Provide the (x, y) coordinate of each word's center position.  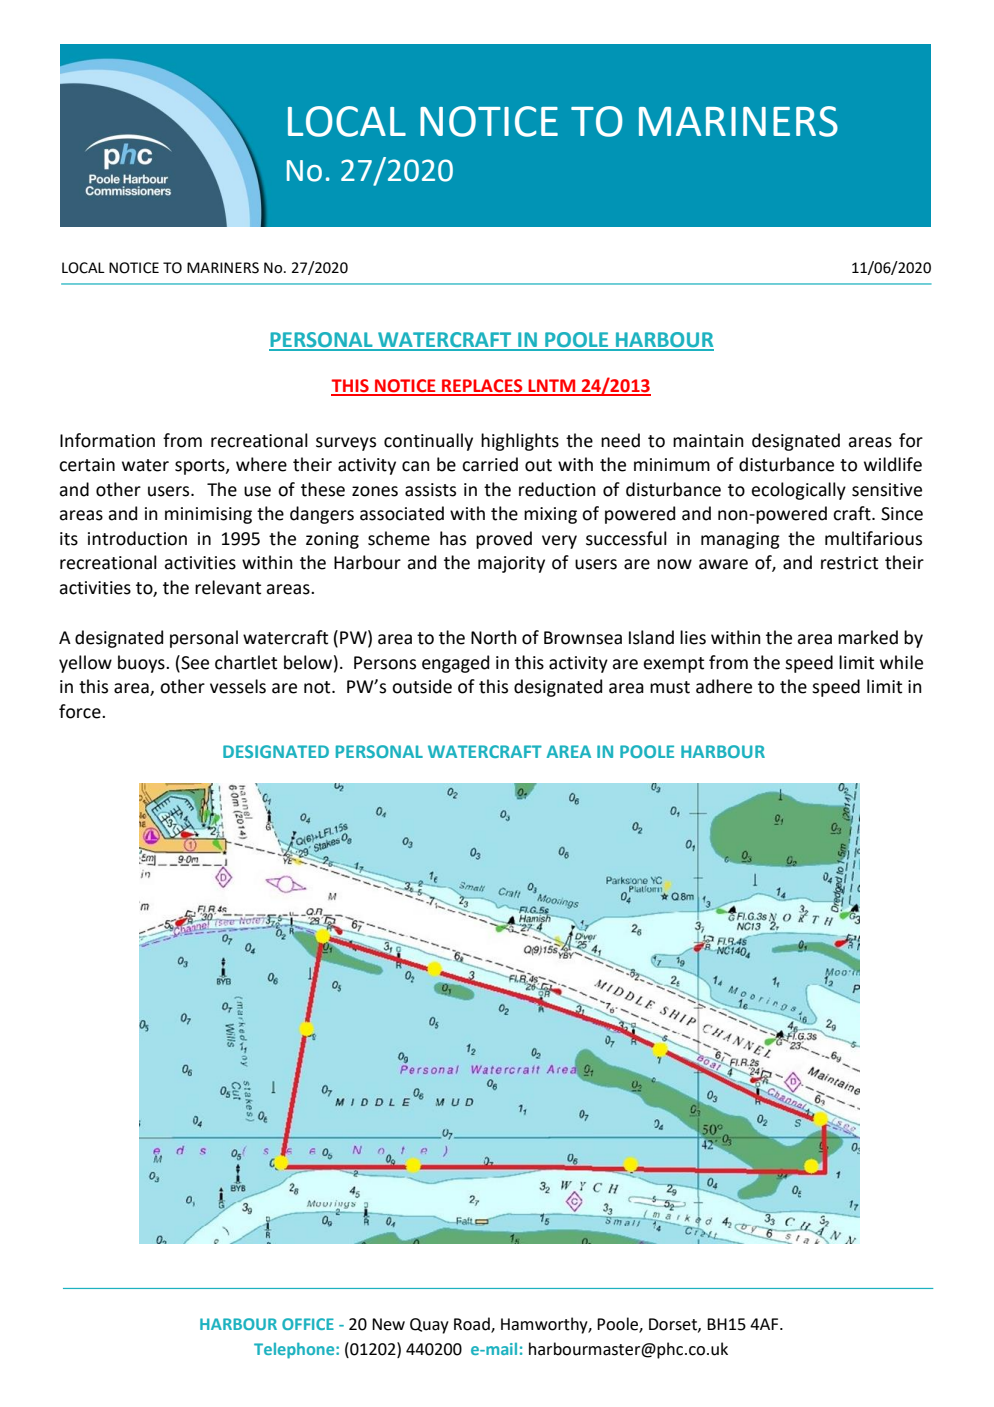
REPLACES (482, 387)
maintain (708, 441)
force (81, 711)
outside (422, 686)
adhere (724, 686)
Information (107, 440)
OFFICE (308, 1324)
